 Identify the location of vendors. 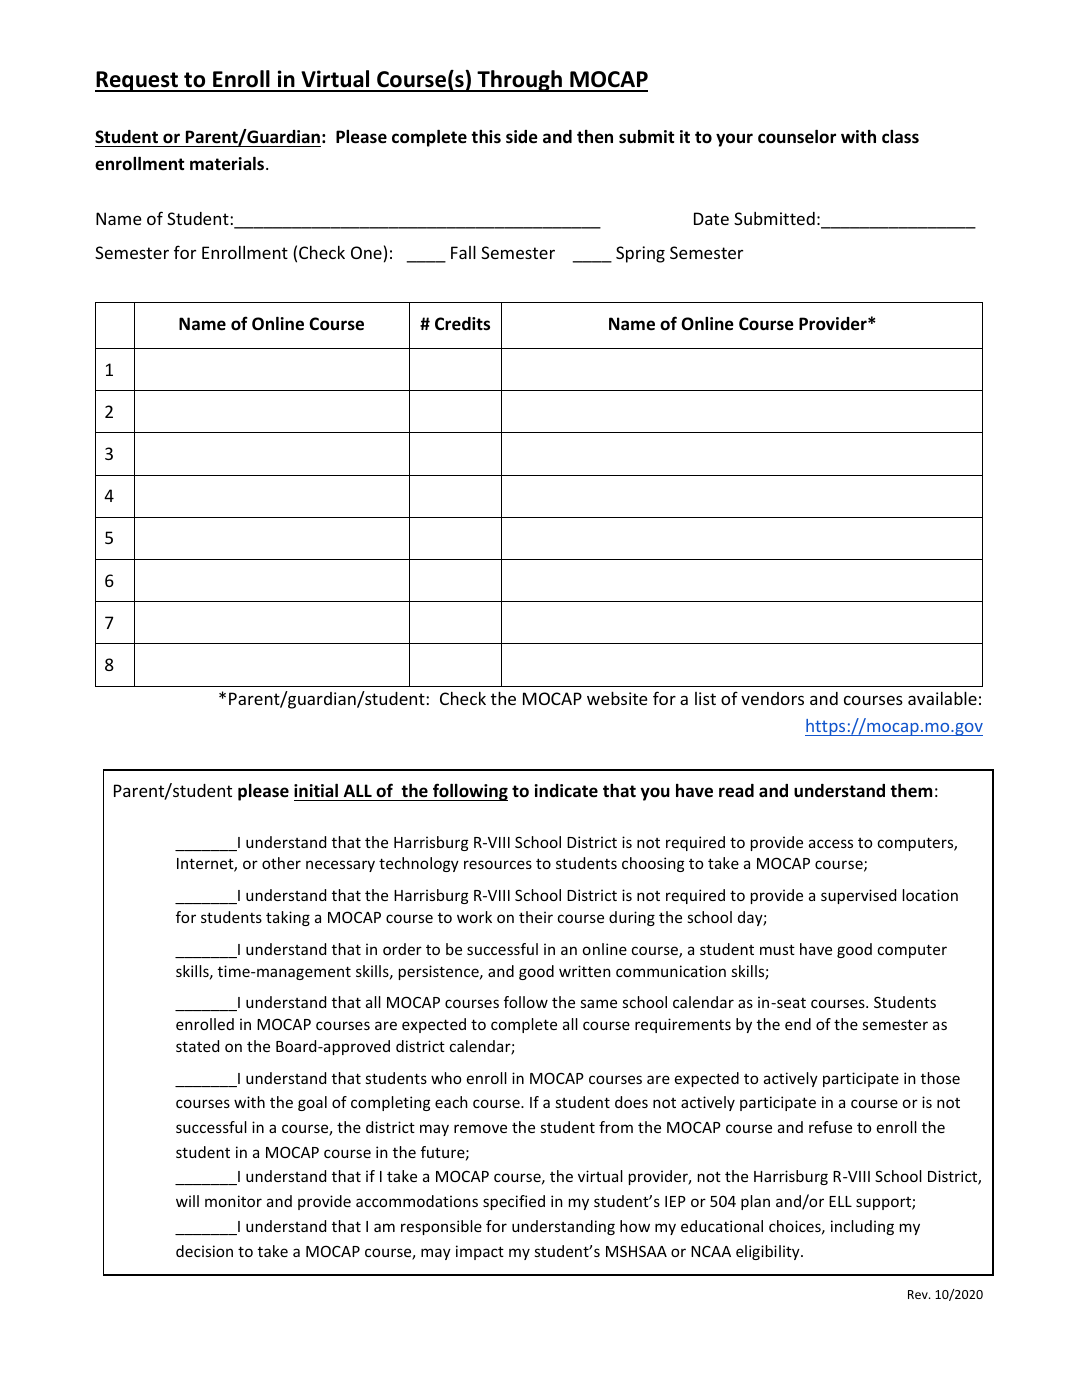
(772, 698).
